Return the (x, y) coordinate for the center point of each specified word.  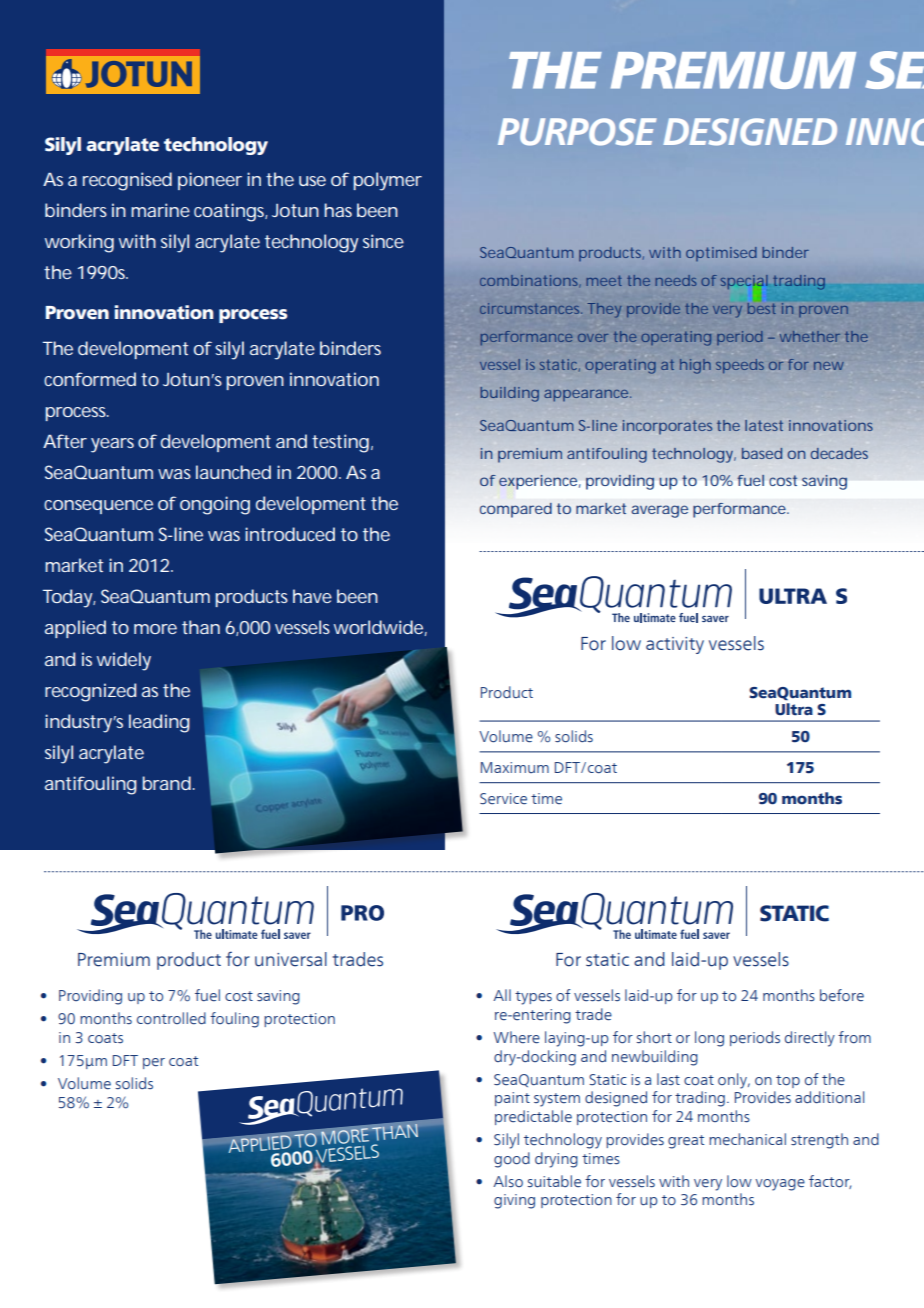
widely (124, 661)
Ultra (794, 709)
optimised (721, 254)
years (112, 445)
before (842, 995)
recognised (127, 181)
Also (508, 1181)
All (502, 995)
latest (764, 425)
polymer (387, 181)
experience (538, 482)
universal (291, 959)
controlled (171, 1018)
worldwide (379, 628)
